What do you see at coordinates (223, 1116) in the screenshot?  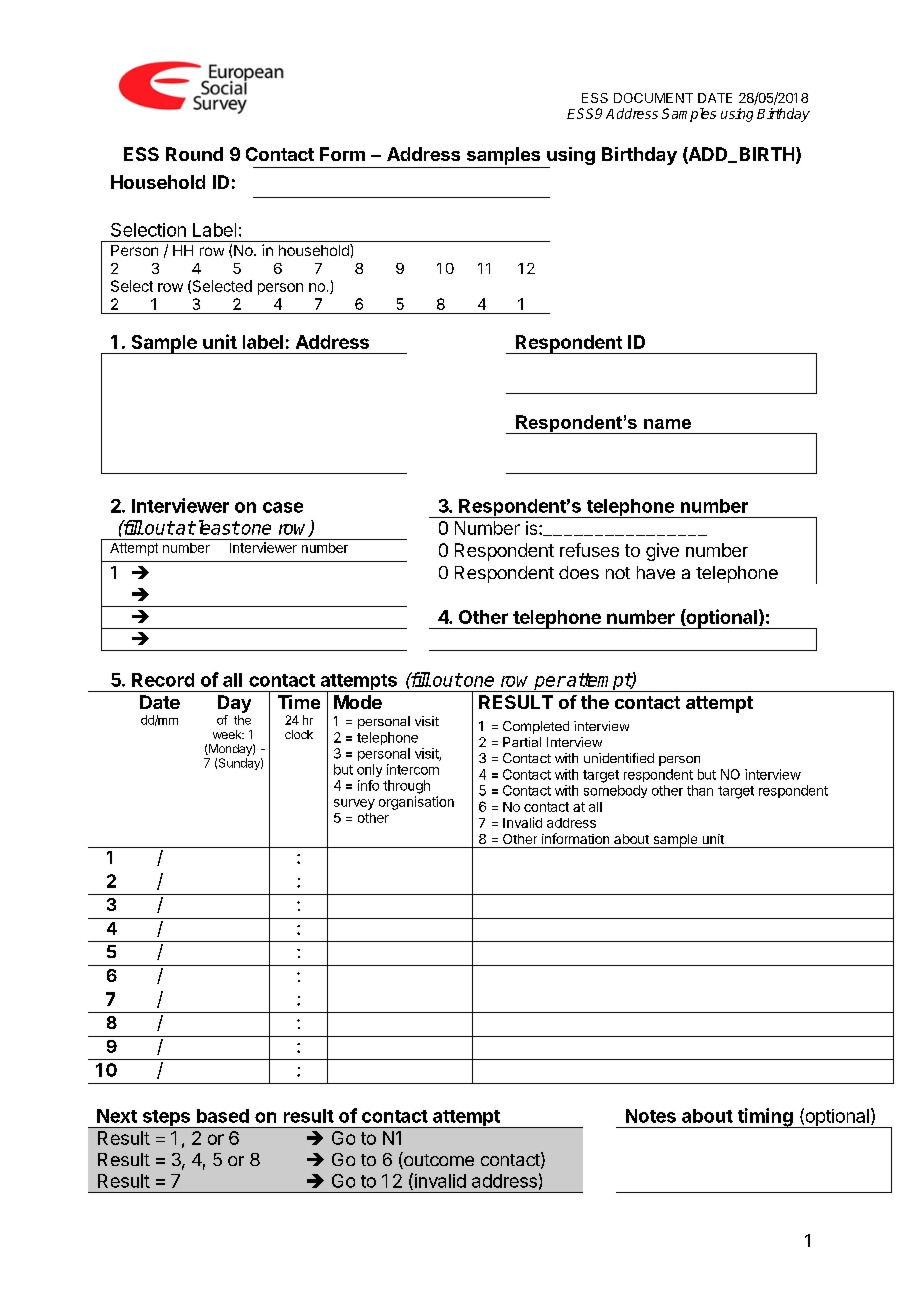 I see `based` at bounding box center [223, 1116].
